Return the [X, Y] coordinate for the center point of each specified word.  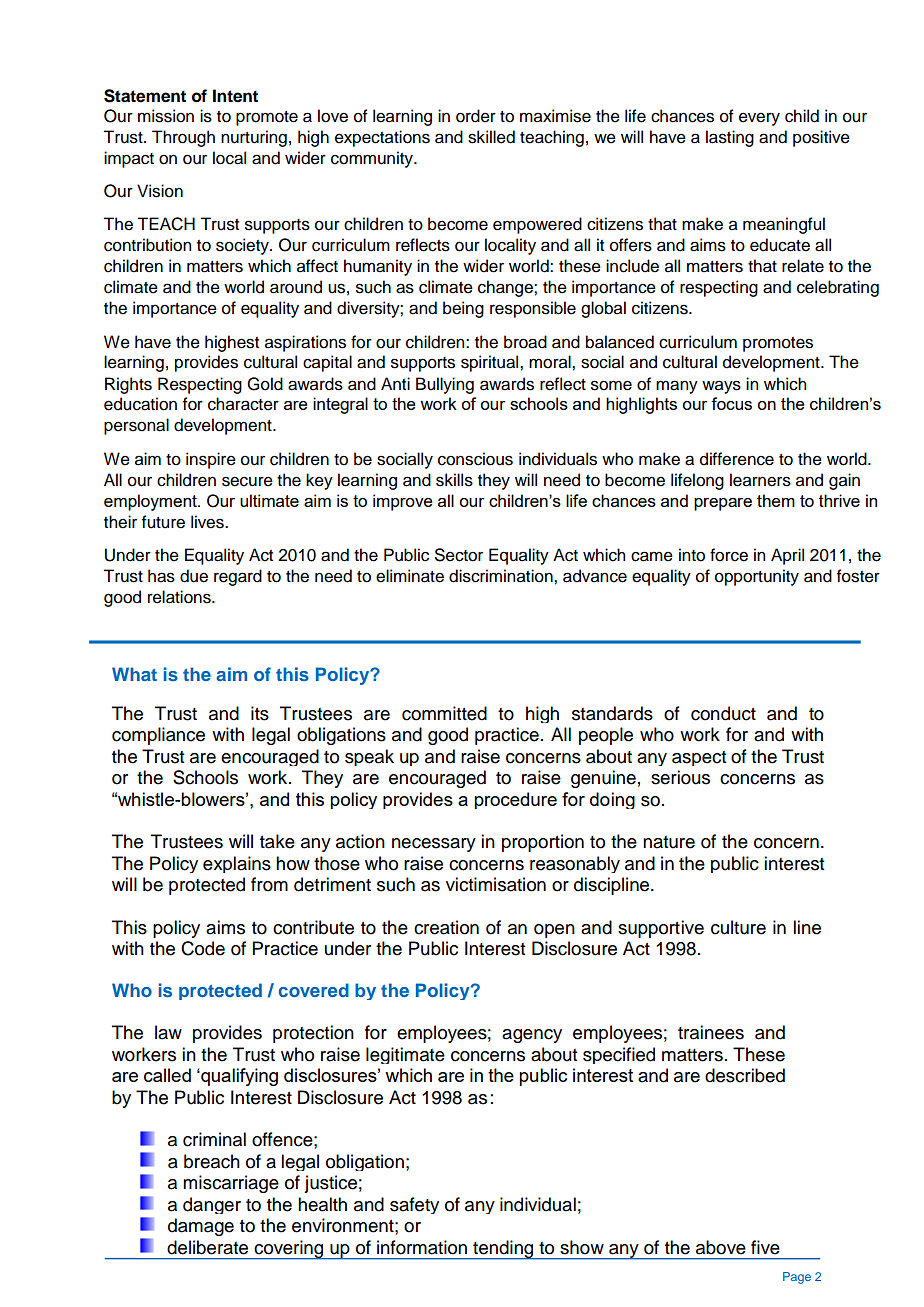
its [260, 713]
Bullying [445, 385]
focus [731, 403]
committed [444, 713]
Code [203, 948]
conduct [723, 713]
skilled [491, 137]
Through [183, 138]
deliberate [207, 1247]
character [243, 404]
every [759, 119]
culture [738, 927]
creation [446, 927]
